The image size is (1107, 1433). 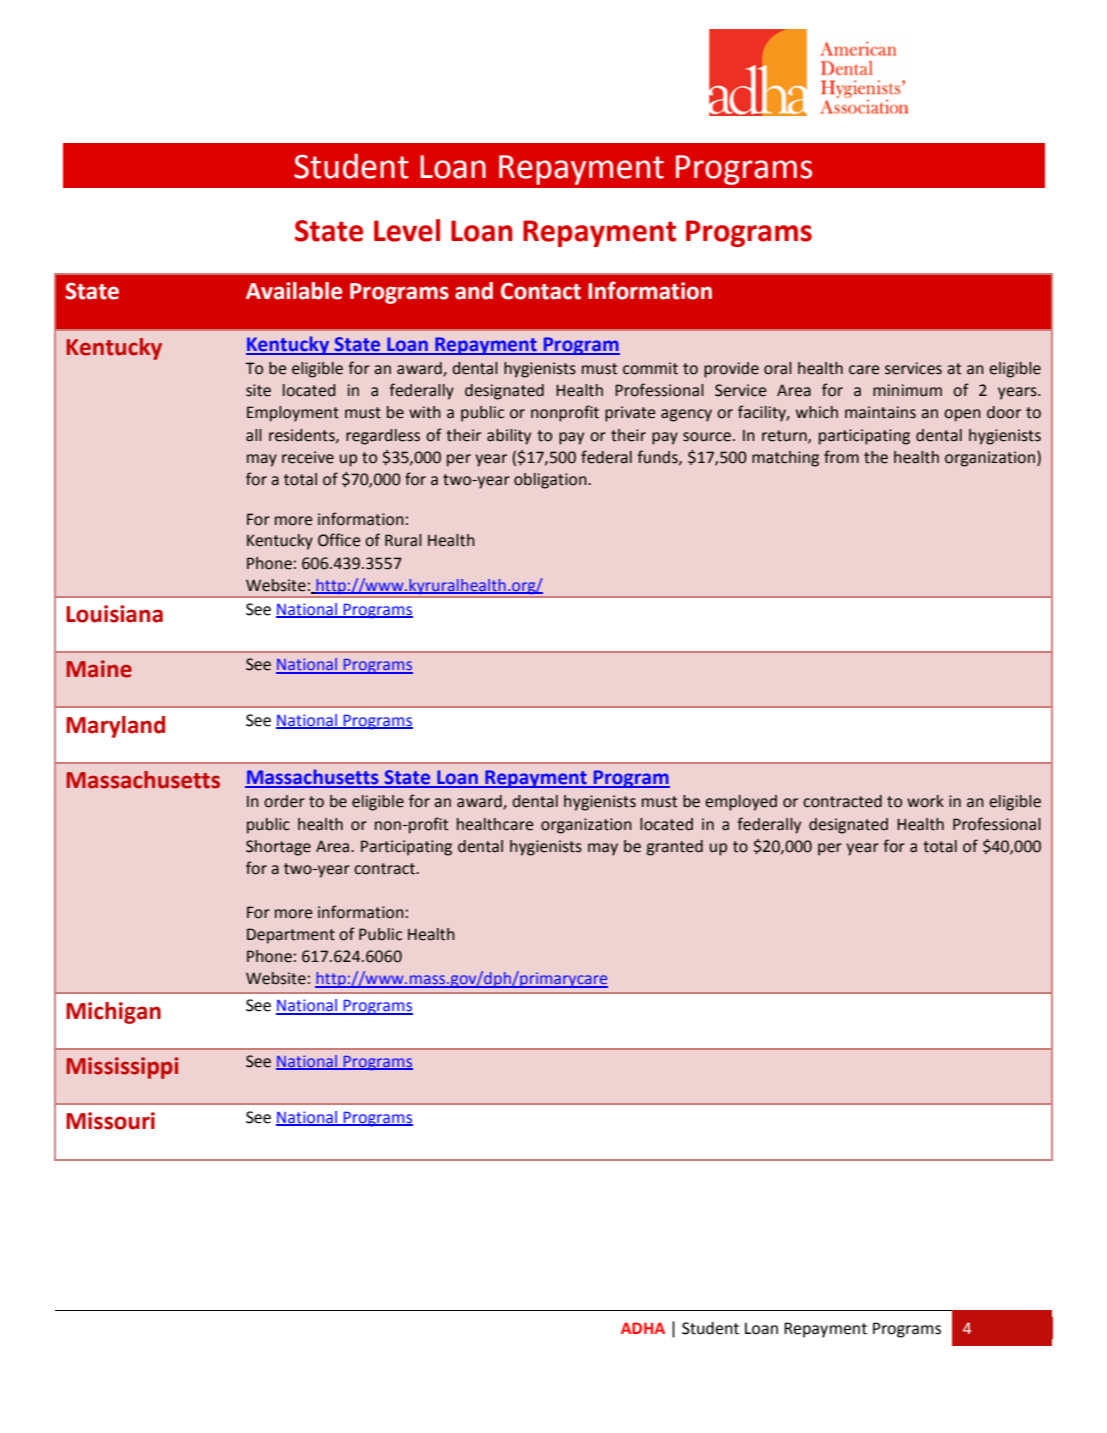 I want to click on order, so click(x=284, y=801).
